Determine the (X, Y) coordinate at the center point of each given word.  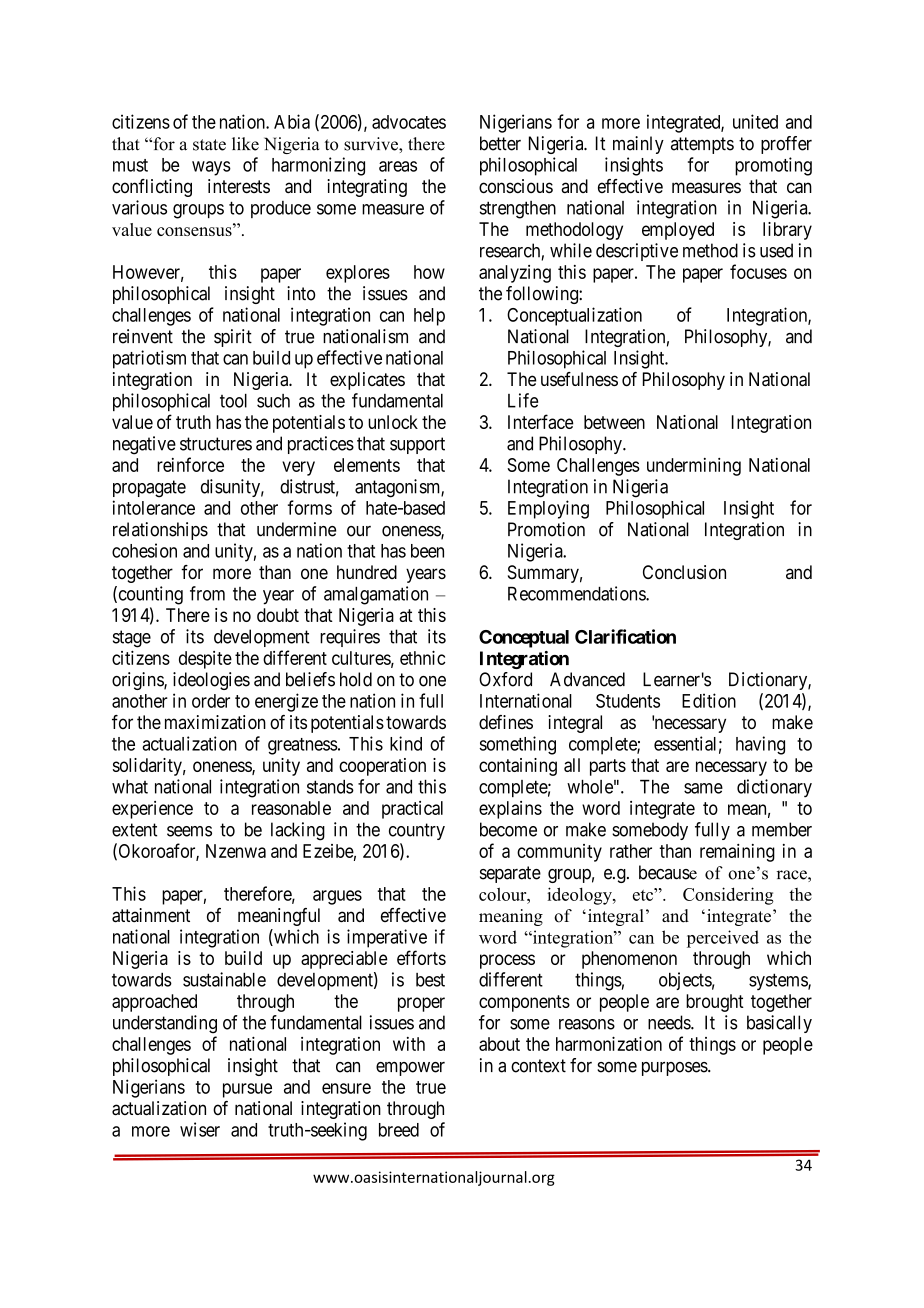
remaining (737, 853)
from (207, 593)
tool (233, 401)
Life (523, 400)
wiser (200, 1129)
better (500, 143)
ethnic (423, 657)
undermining (694, 467)
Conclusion (684, 572)
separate (510, 874)
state (209, 145)
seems (189, 831)
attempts (702, 145)
